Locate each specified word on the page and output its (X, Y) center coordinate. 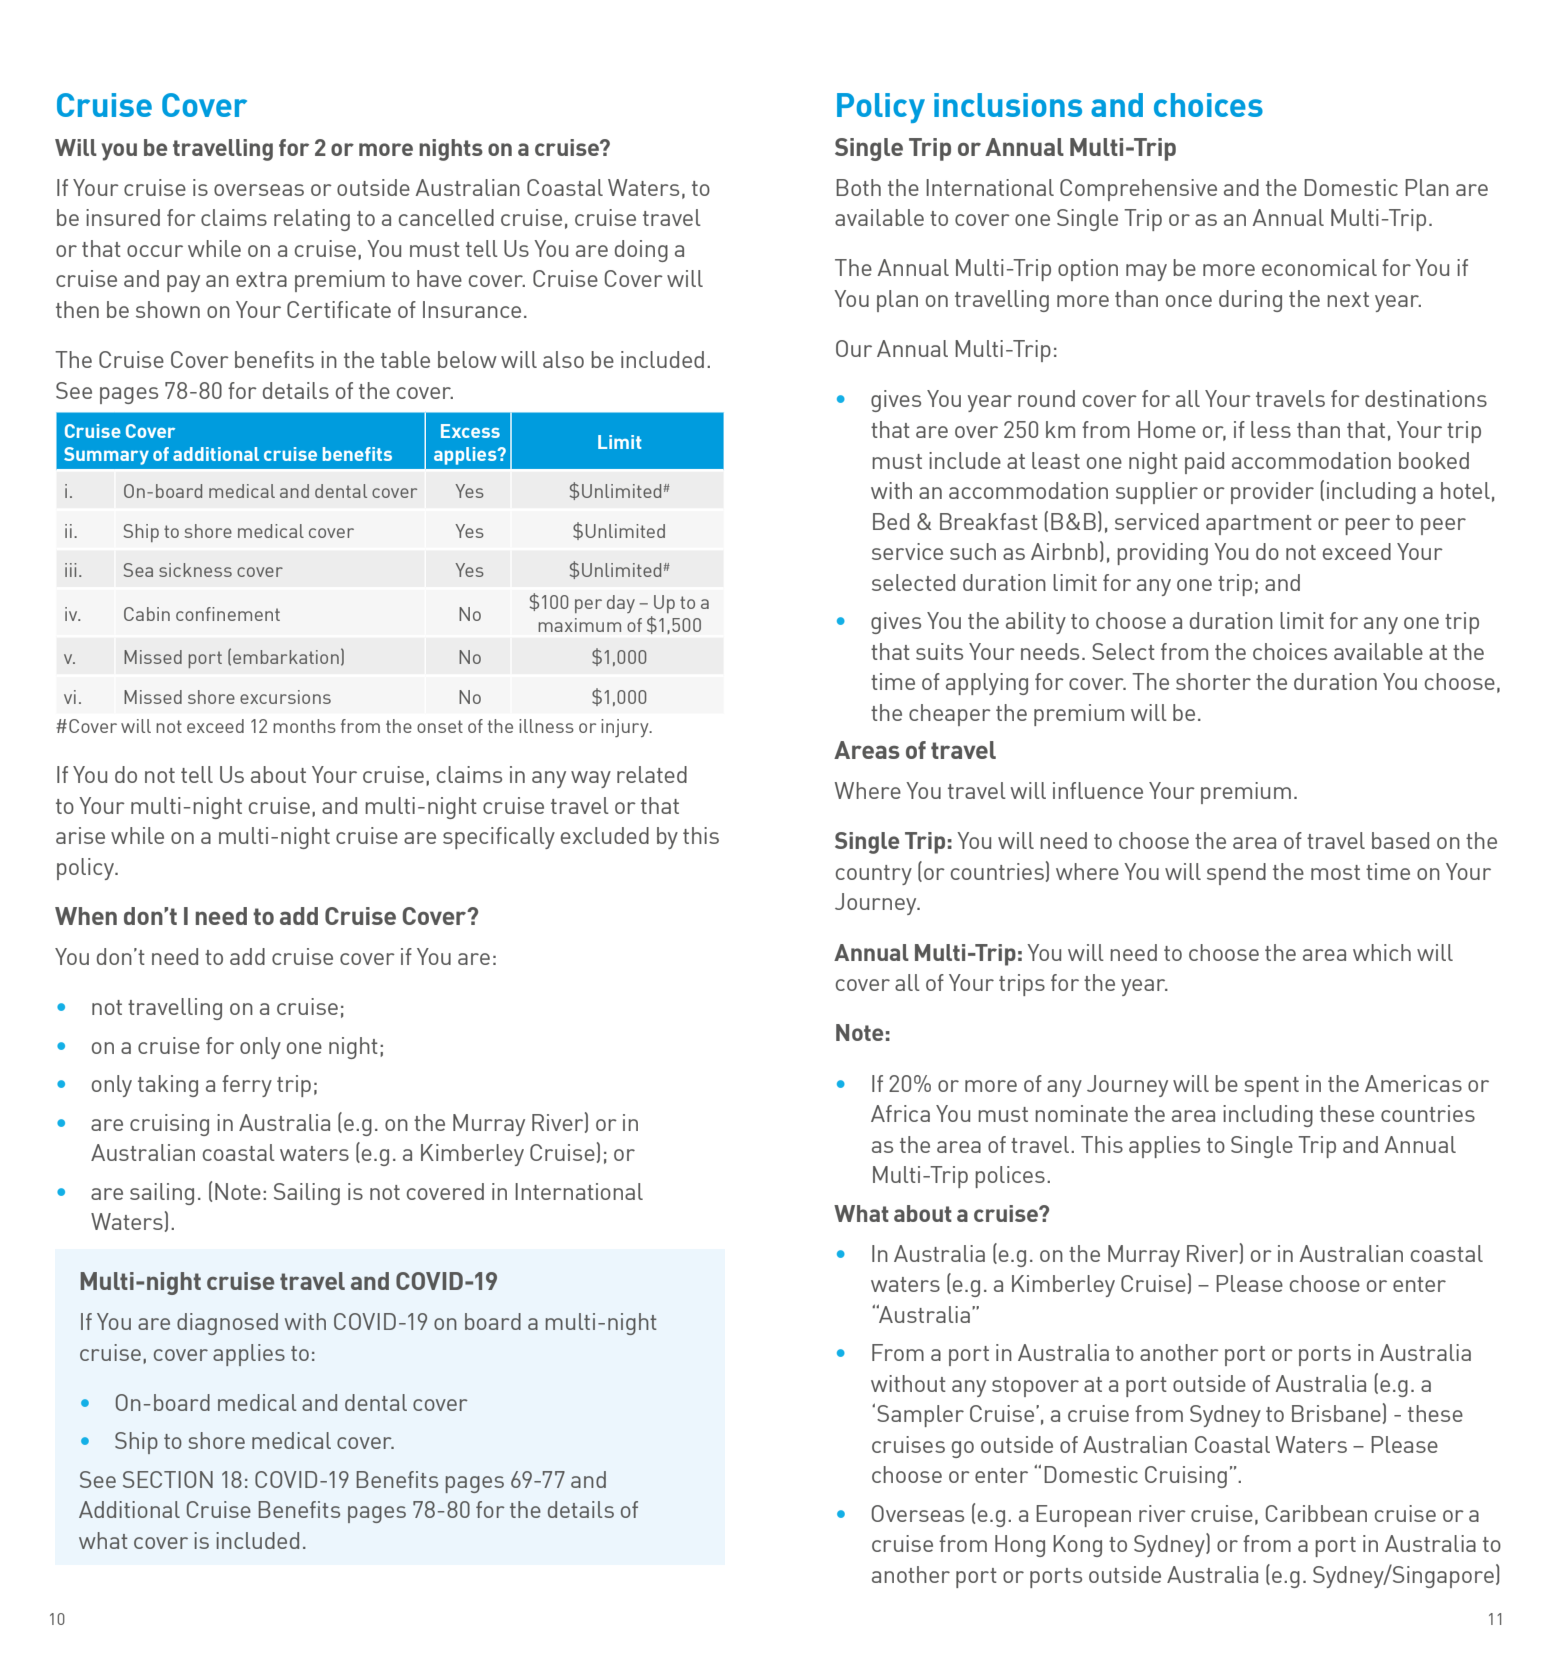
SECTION (168, 1479)
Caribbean (1316, 1513)
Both (858, 187)
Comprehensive (1138, 190)
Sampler (920, 1416)
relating (312, 220)
